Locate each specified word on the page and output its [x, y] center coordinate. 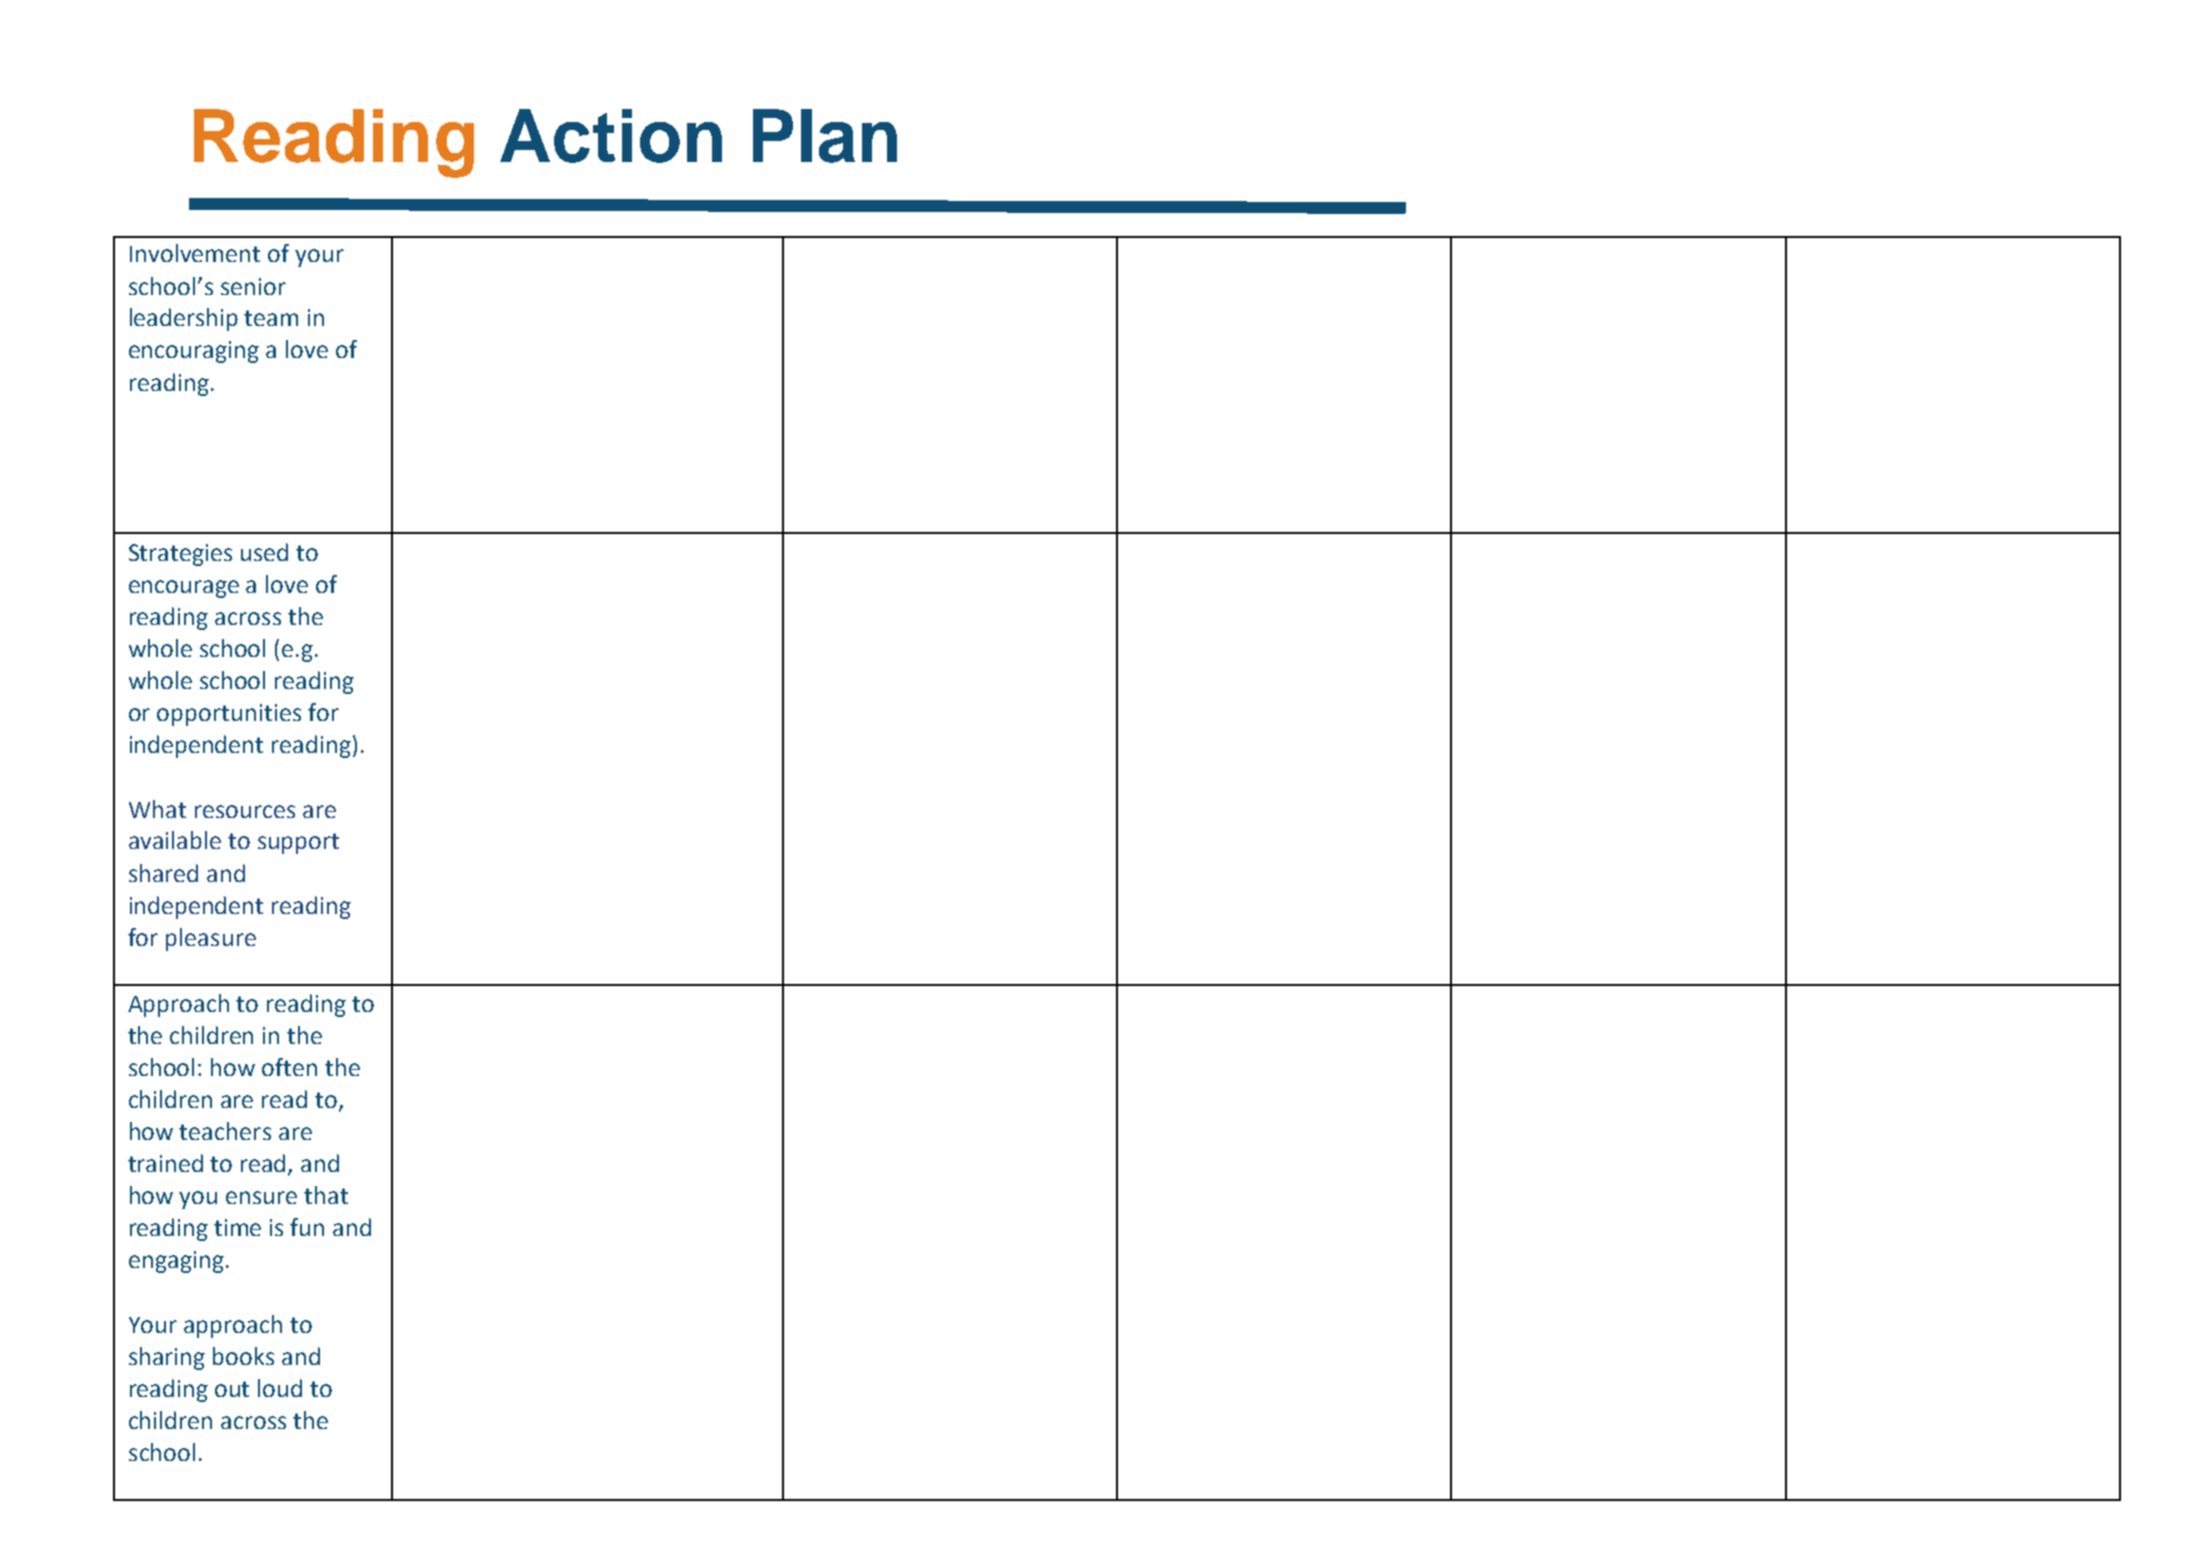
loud [280, 1388]
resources [245, 811]
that [326, 1195]
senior [253, 286]
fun [307, 1227]
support [298, 843]
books [243, 1356]
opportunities [229, 715]
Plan [825, 136]
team [271, 318]
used [264, 552]
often [289, 1067]
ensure [261, 1197]
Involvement [195, 253]
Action [611, 136]
